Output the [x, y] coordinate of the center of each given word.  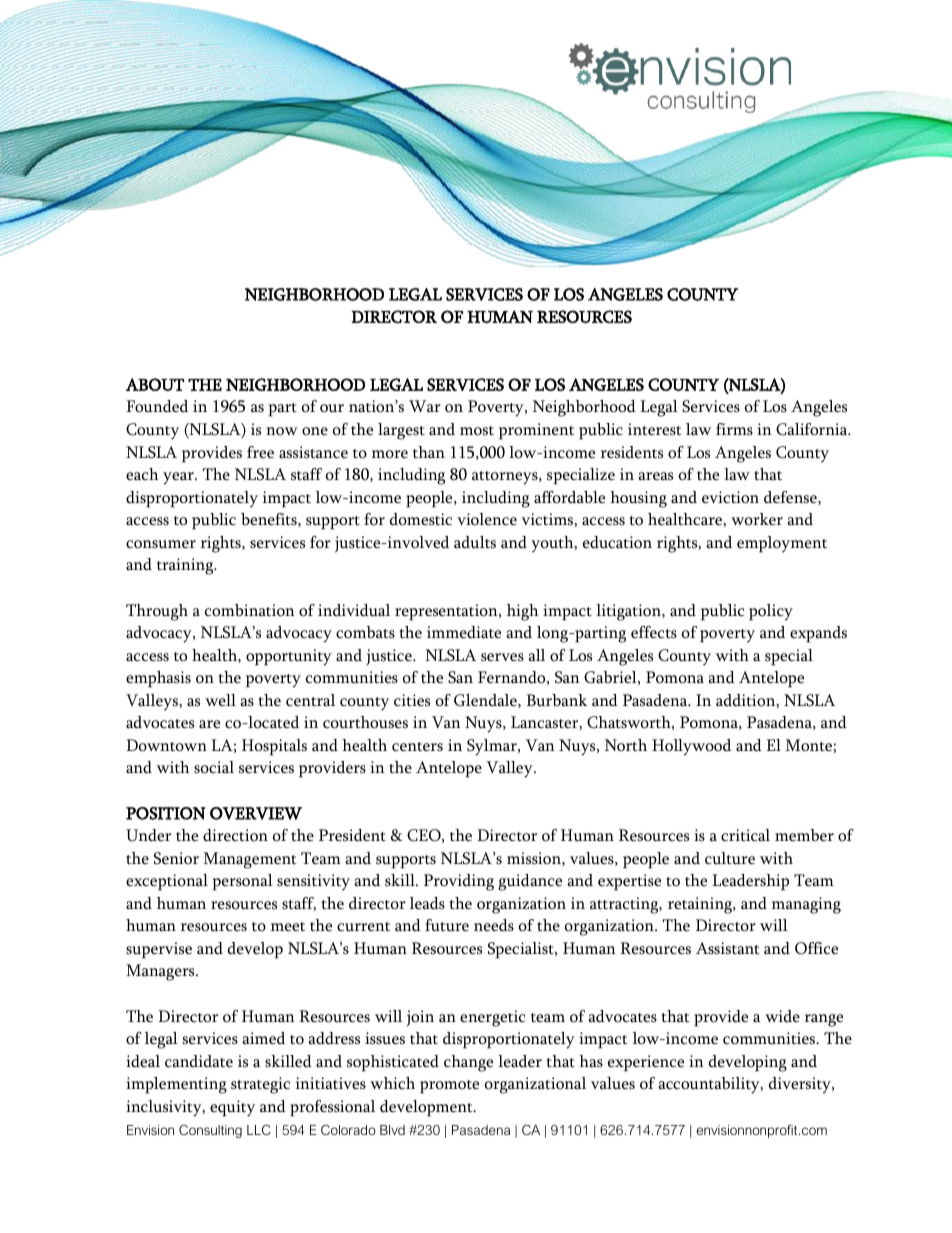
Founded [157, 406]
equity [232, 1108]
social [214, 767]
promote [449, 1087]
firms [734, 429]
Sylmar [493, 747]
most [477, 431]
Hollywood [691, 747]
